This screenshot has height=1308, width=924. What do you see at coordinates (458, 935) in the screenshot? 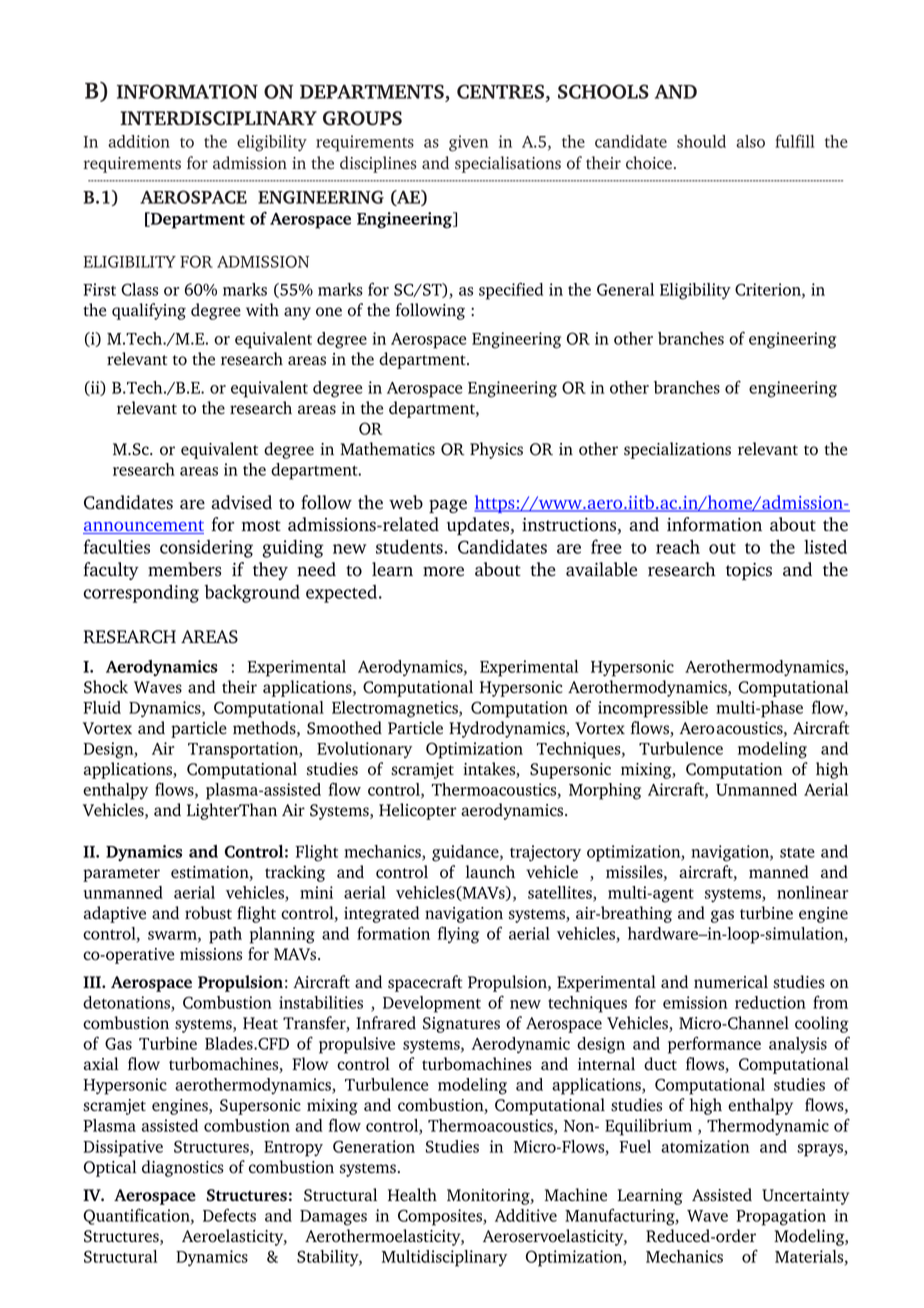
I see `flying` at bounding box center [458, 935].
